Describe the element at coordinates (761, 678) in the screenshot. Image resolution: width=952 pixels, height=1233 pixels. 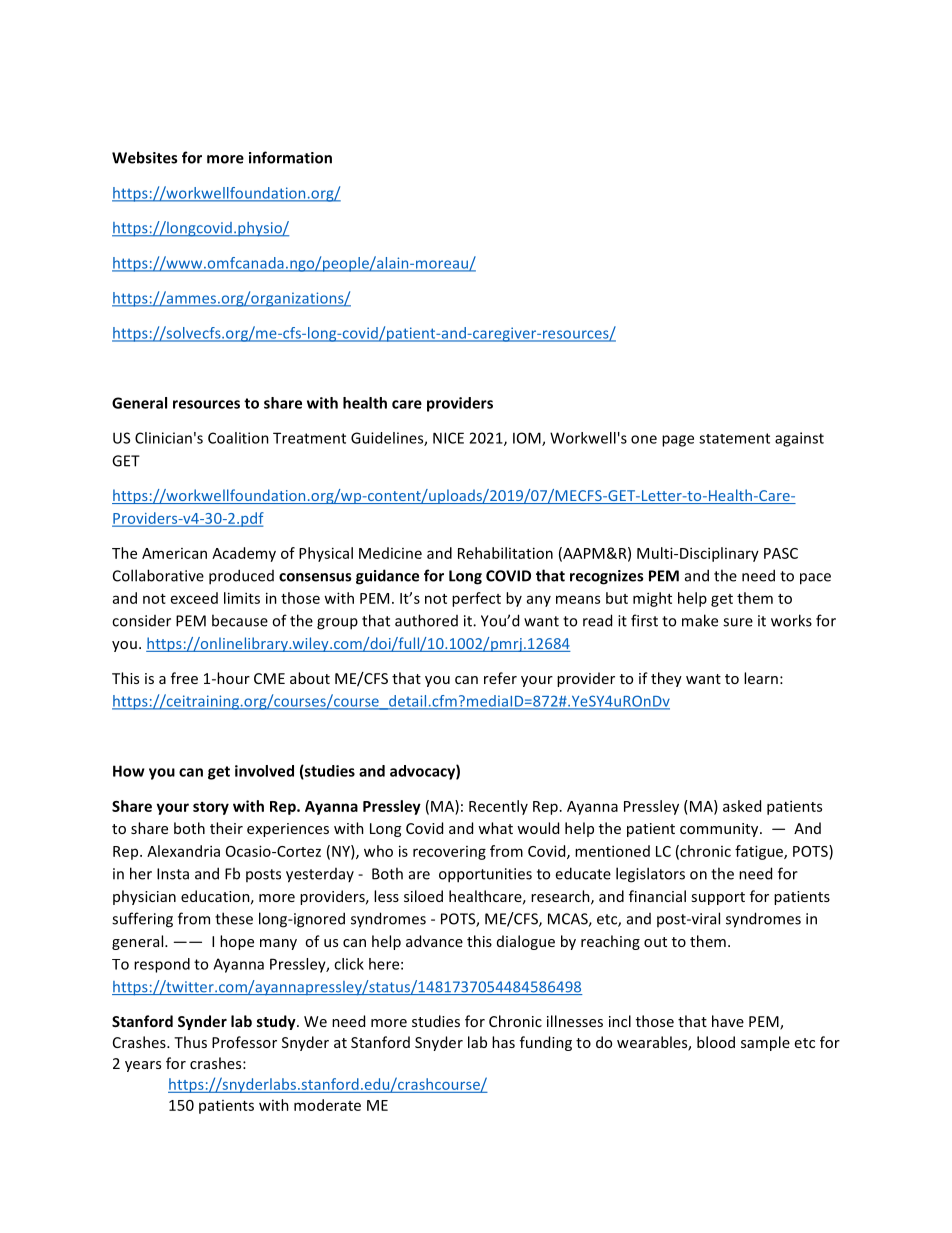
I see `learn` at that location.
